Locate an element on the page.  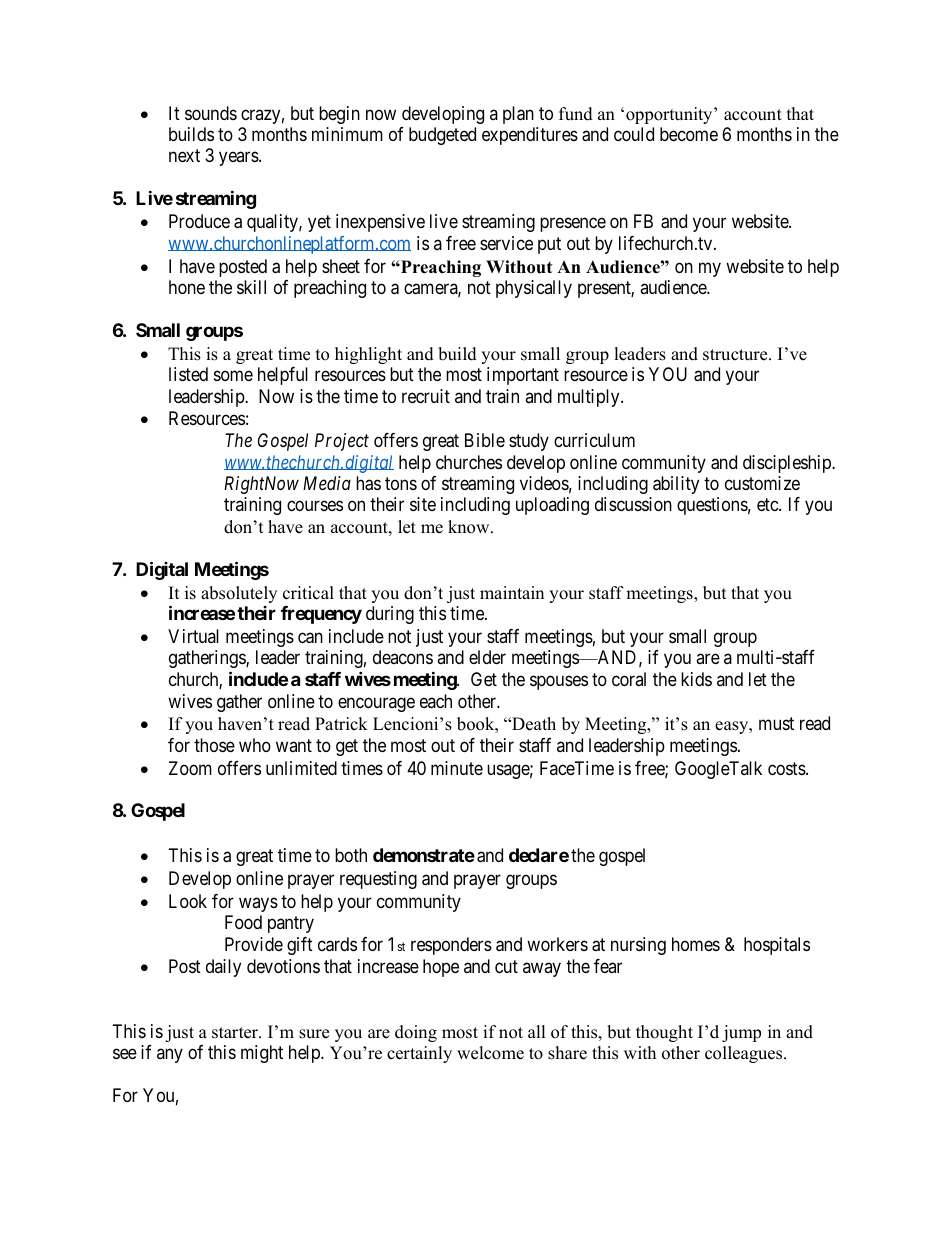
maintain is located at coordinates (512, 592).
